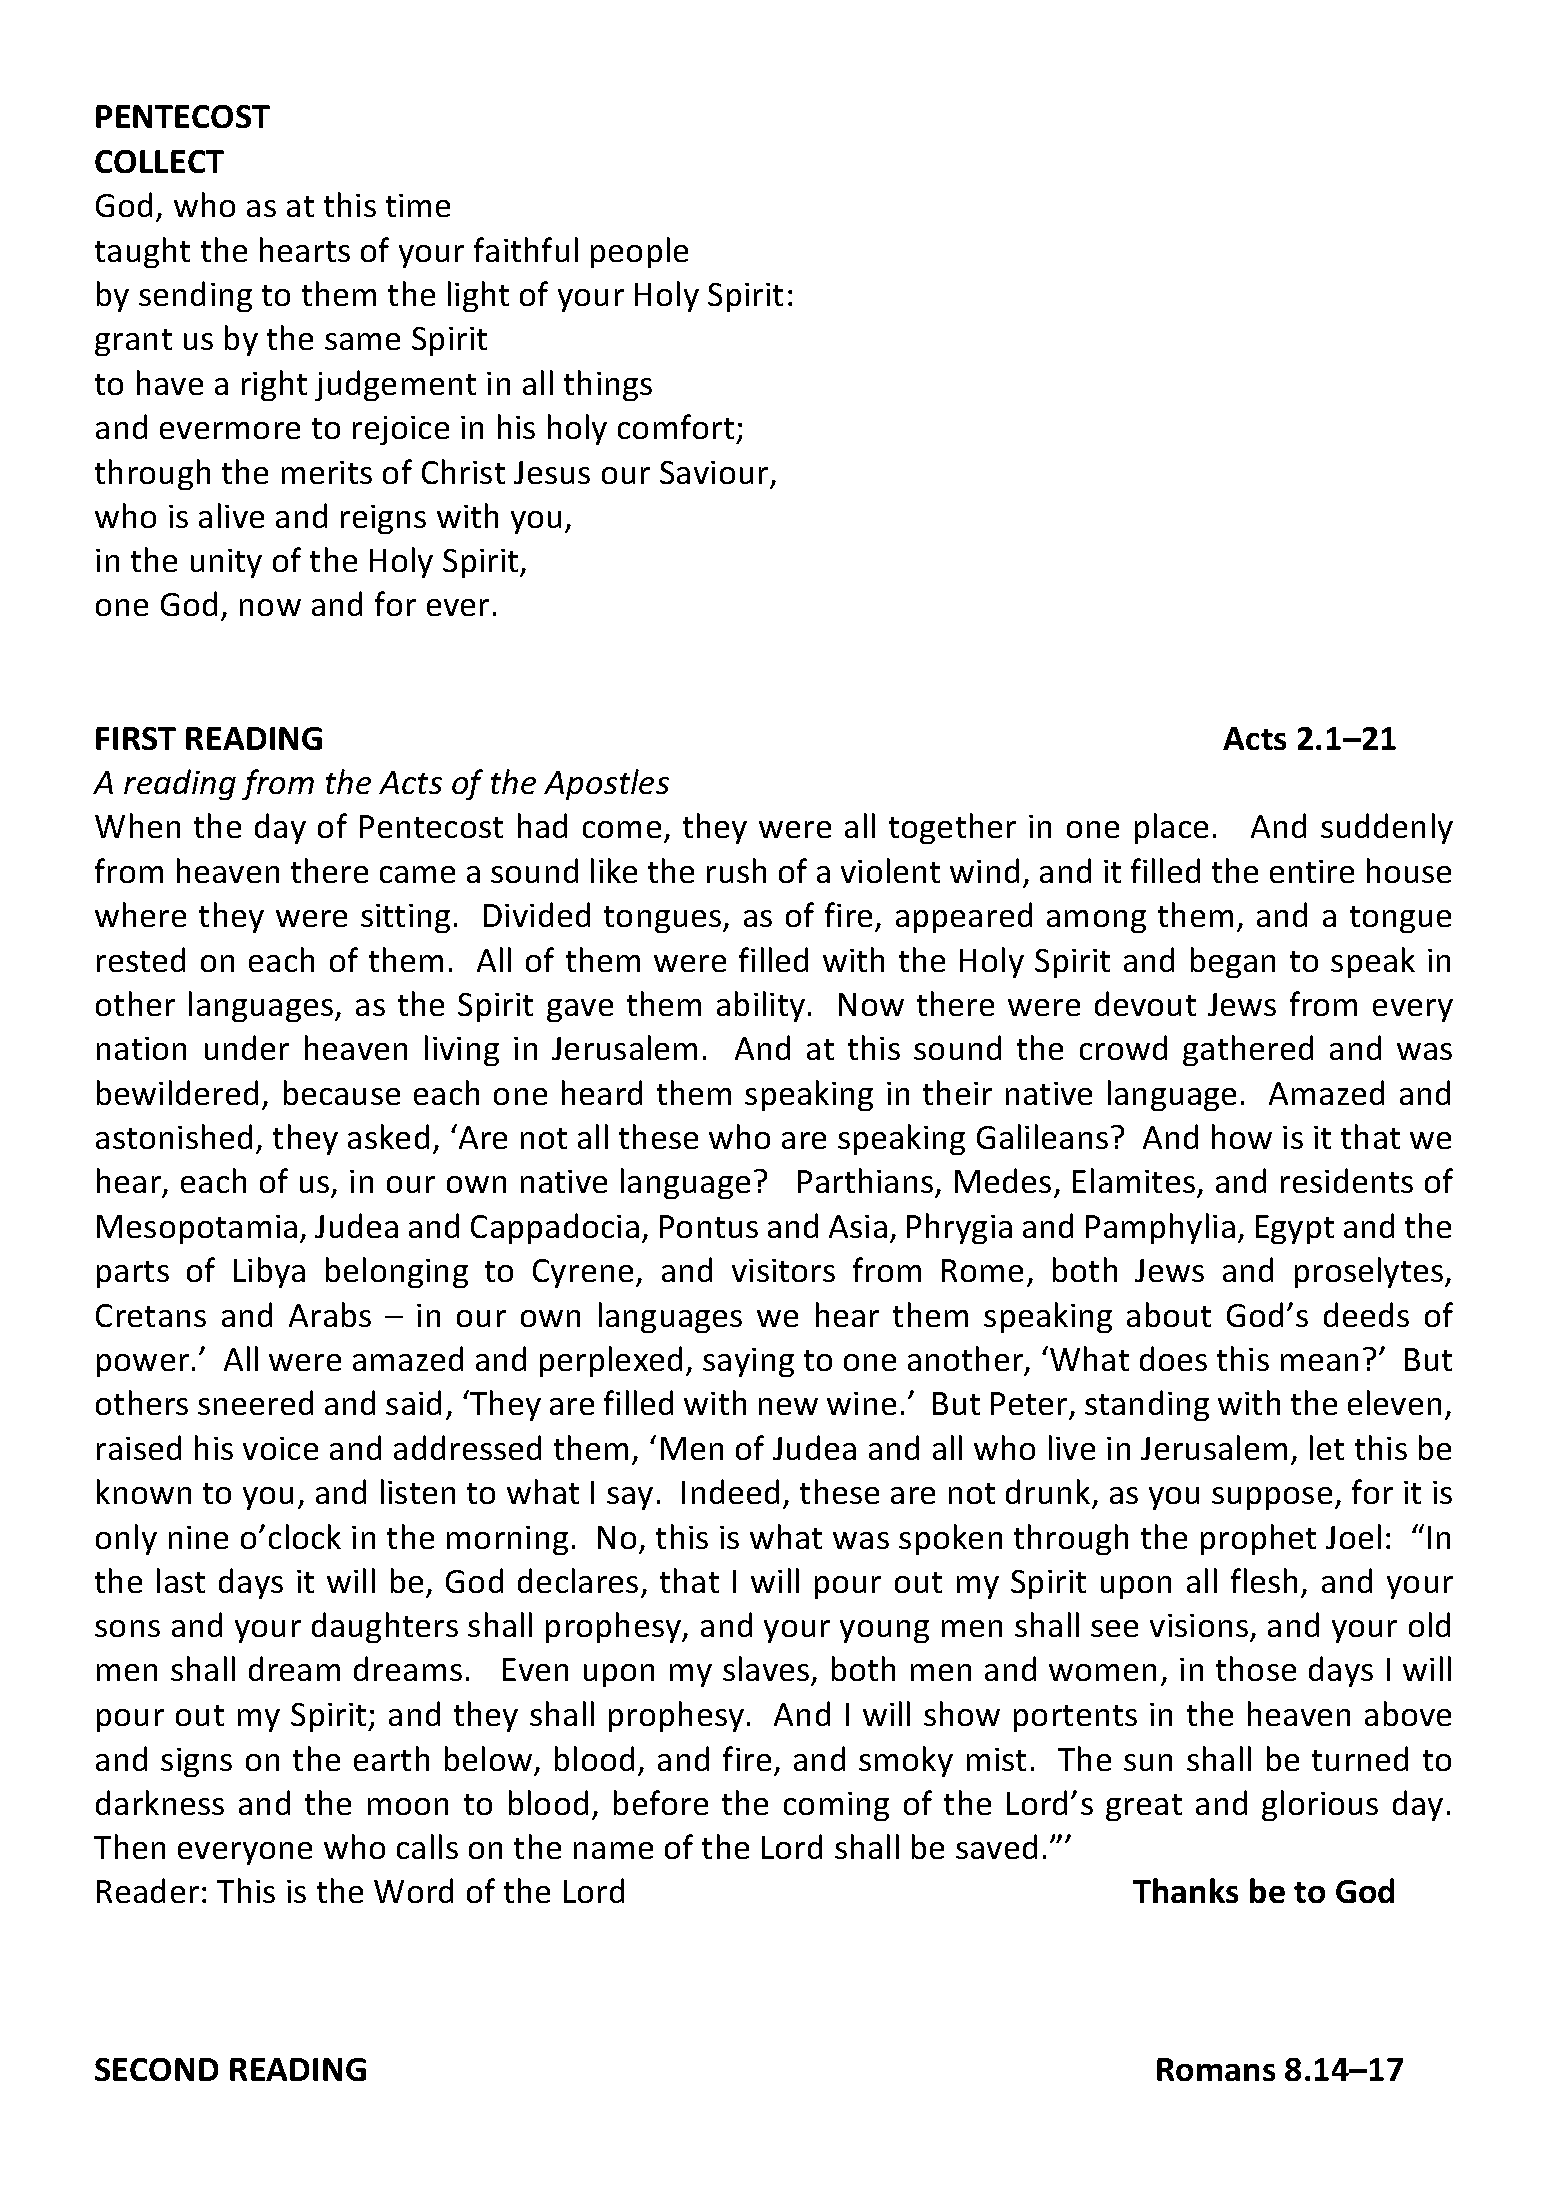  I want to click on SECOND, so click(156, 2069).
